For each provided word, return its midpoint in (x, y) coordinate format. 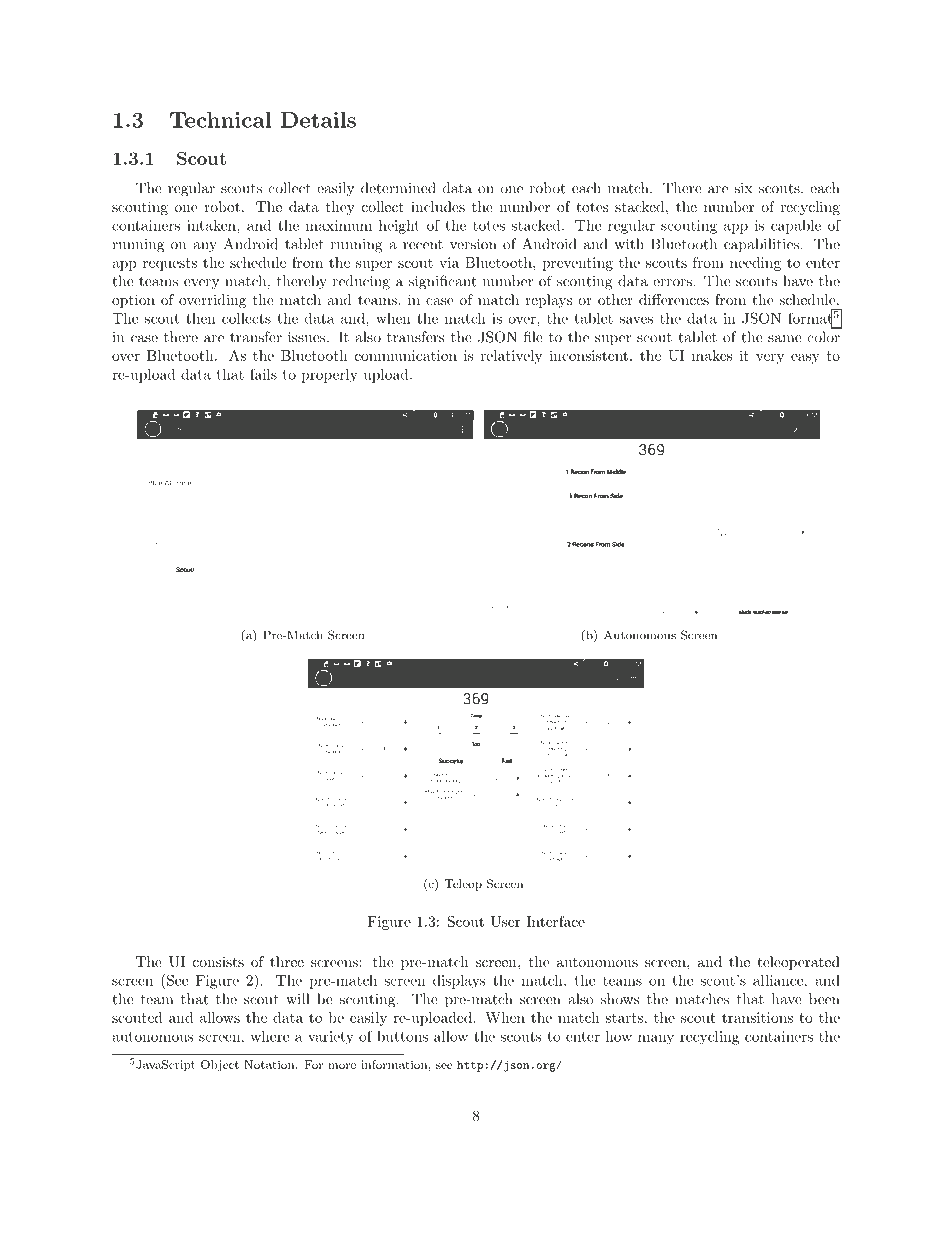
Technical (220, 120)
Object (220, 1066)
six (743, 188)
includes (438, 206)
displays (459, 982)
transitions (757, 1017)
